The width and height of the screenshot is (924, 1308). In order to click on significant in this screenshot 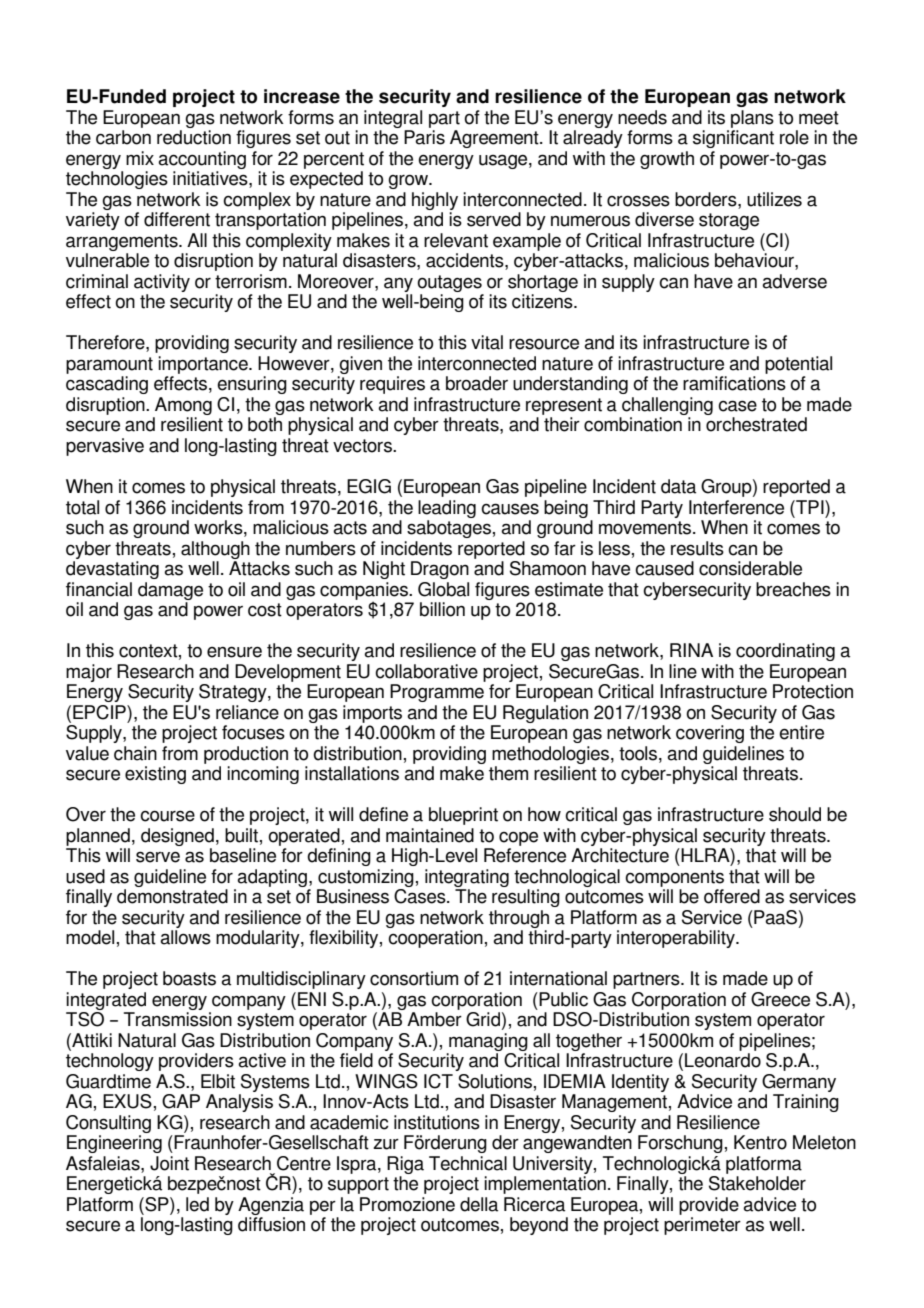, I will do `click(733, 139)`.
